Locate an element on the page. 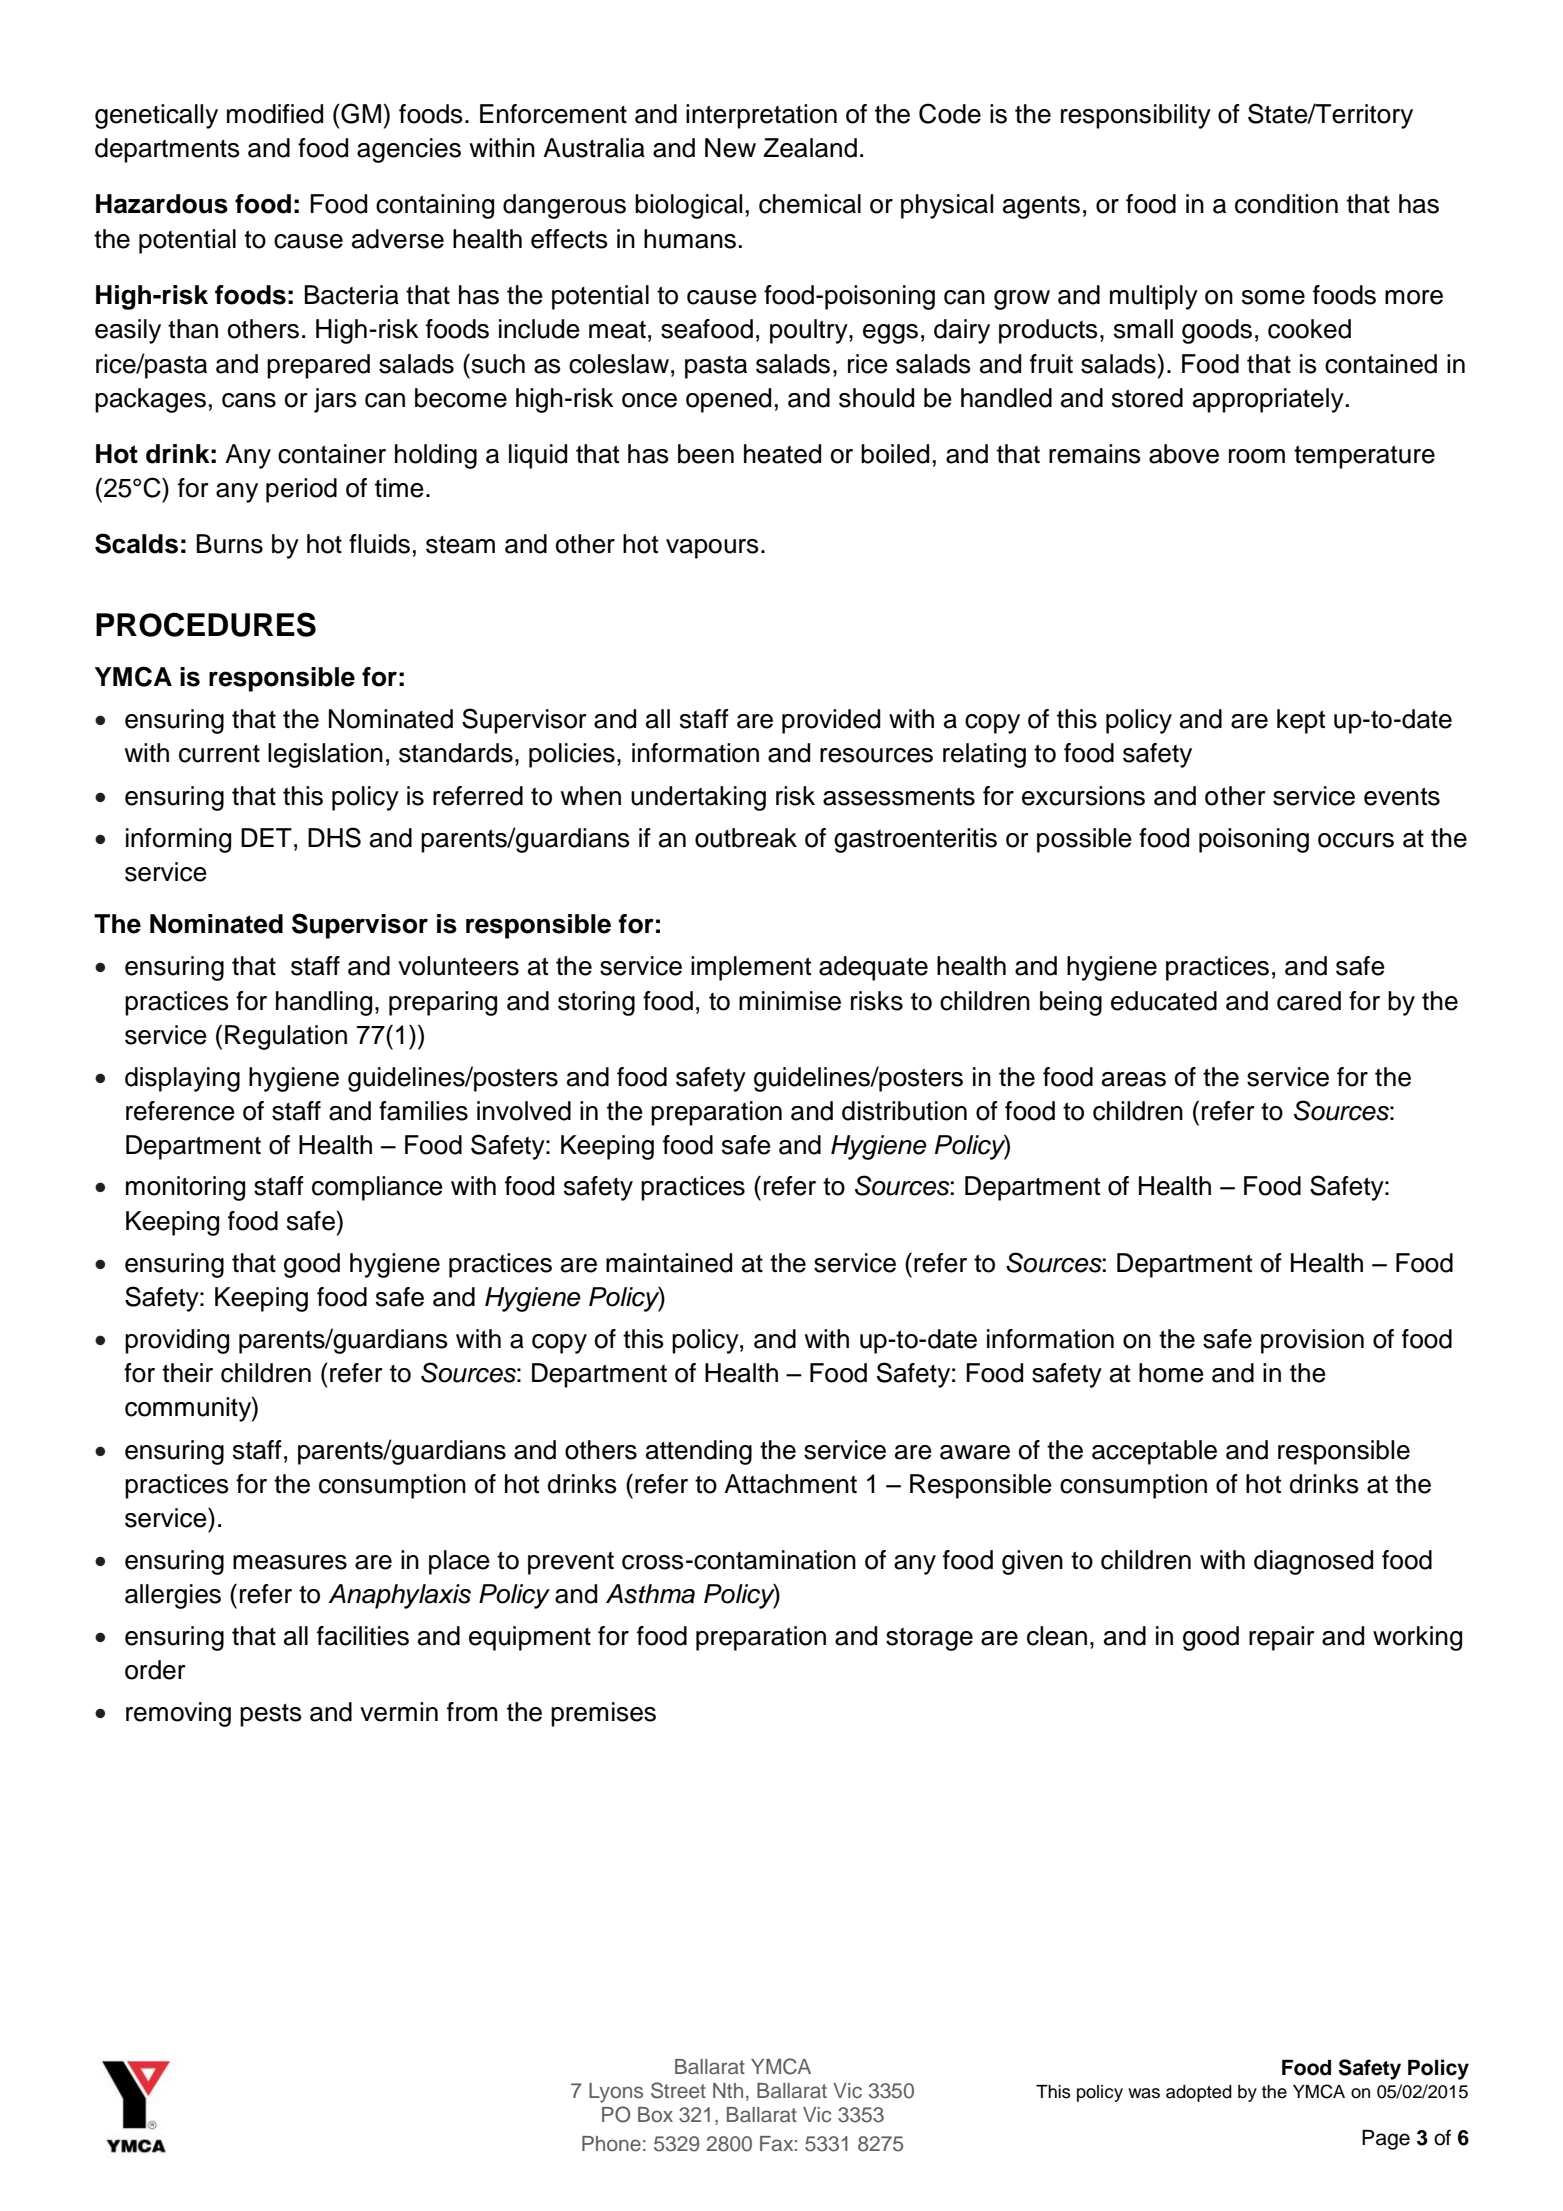  maintained is located at coordinates (669, 1263).
